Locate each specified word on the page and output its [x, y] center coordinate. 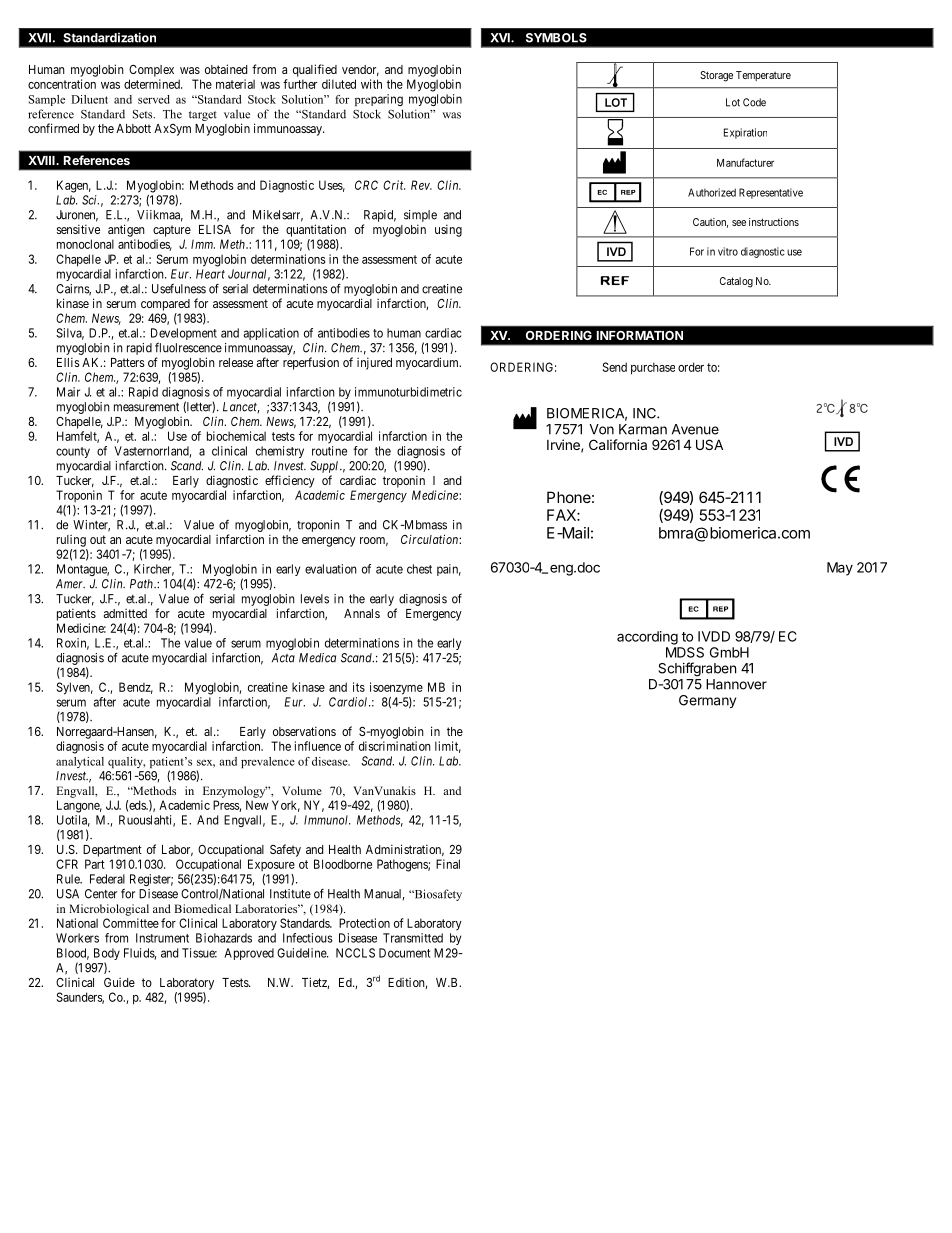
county [73, 452]
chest [419, 569]
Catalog [736, 282]
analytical [80, 762]
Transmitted [413, 938]
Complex [151, 71]
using [448, 230]
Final [448, 864]
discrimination [395, 746]
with [371, 84]
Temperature [763, 76]
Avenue [695, 429]
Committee [131, 923]
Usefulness [179, 289]
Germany [707, 701]
